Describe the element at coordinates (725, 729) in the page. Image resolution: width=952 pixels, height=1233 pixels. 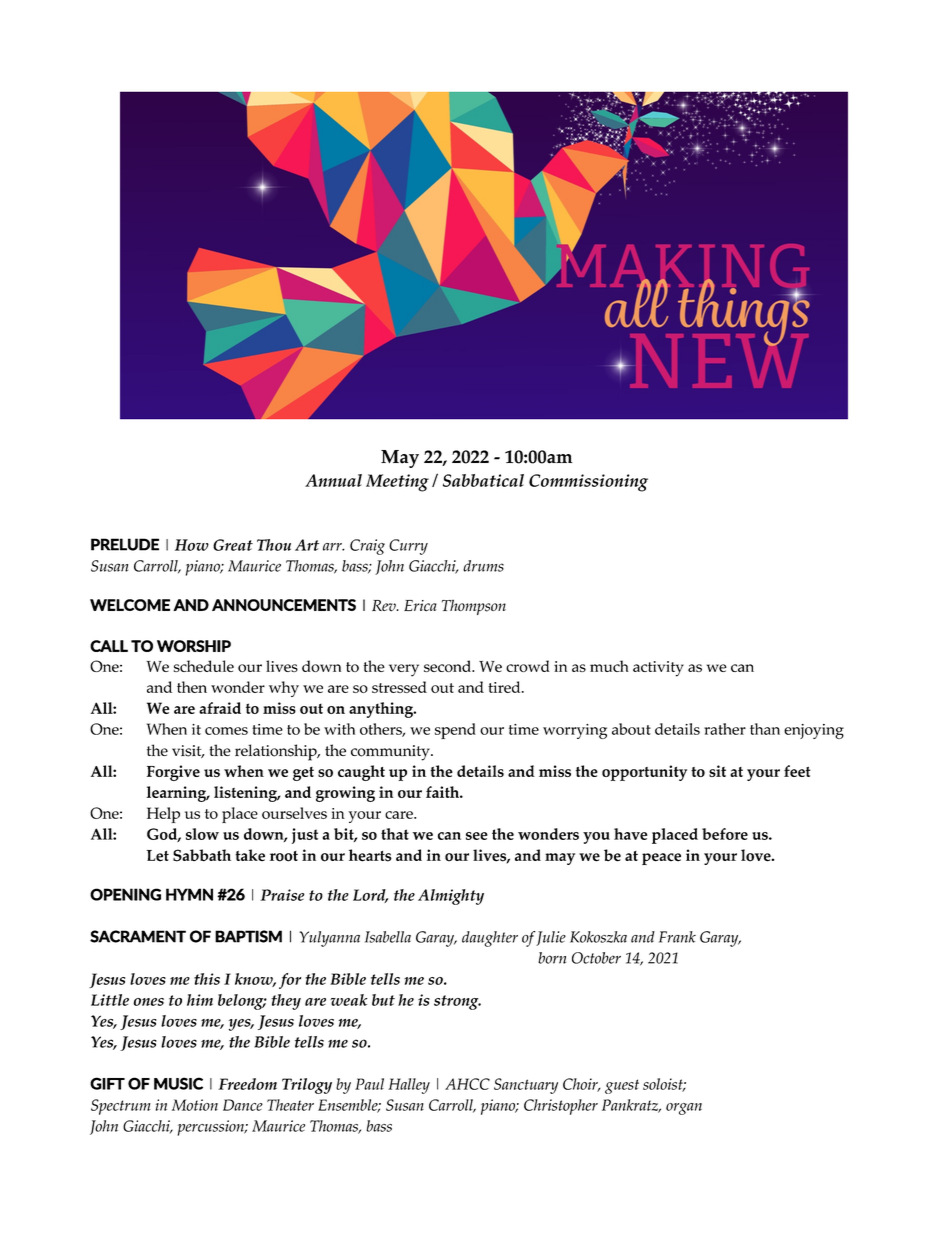
I see `rather` at that location.
